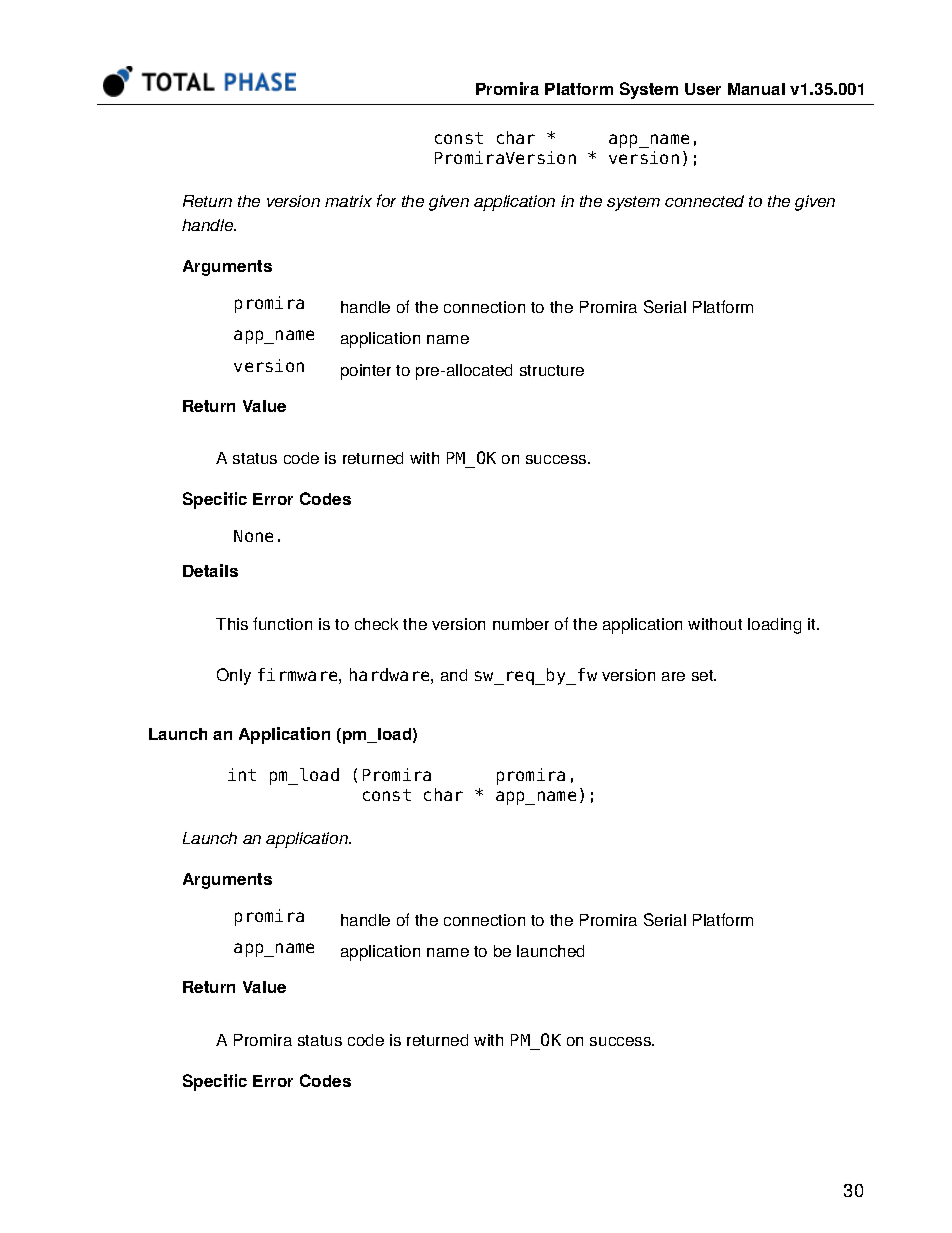 The height and width of the screenshot is (1233, 952). Describe the element at coordinates (703, 89) in the screenshot. I see `User` at that location.
